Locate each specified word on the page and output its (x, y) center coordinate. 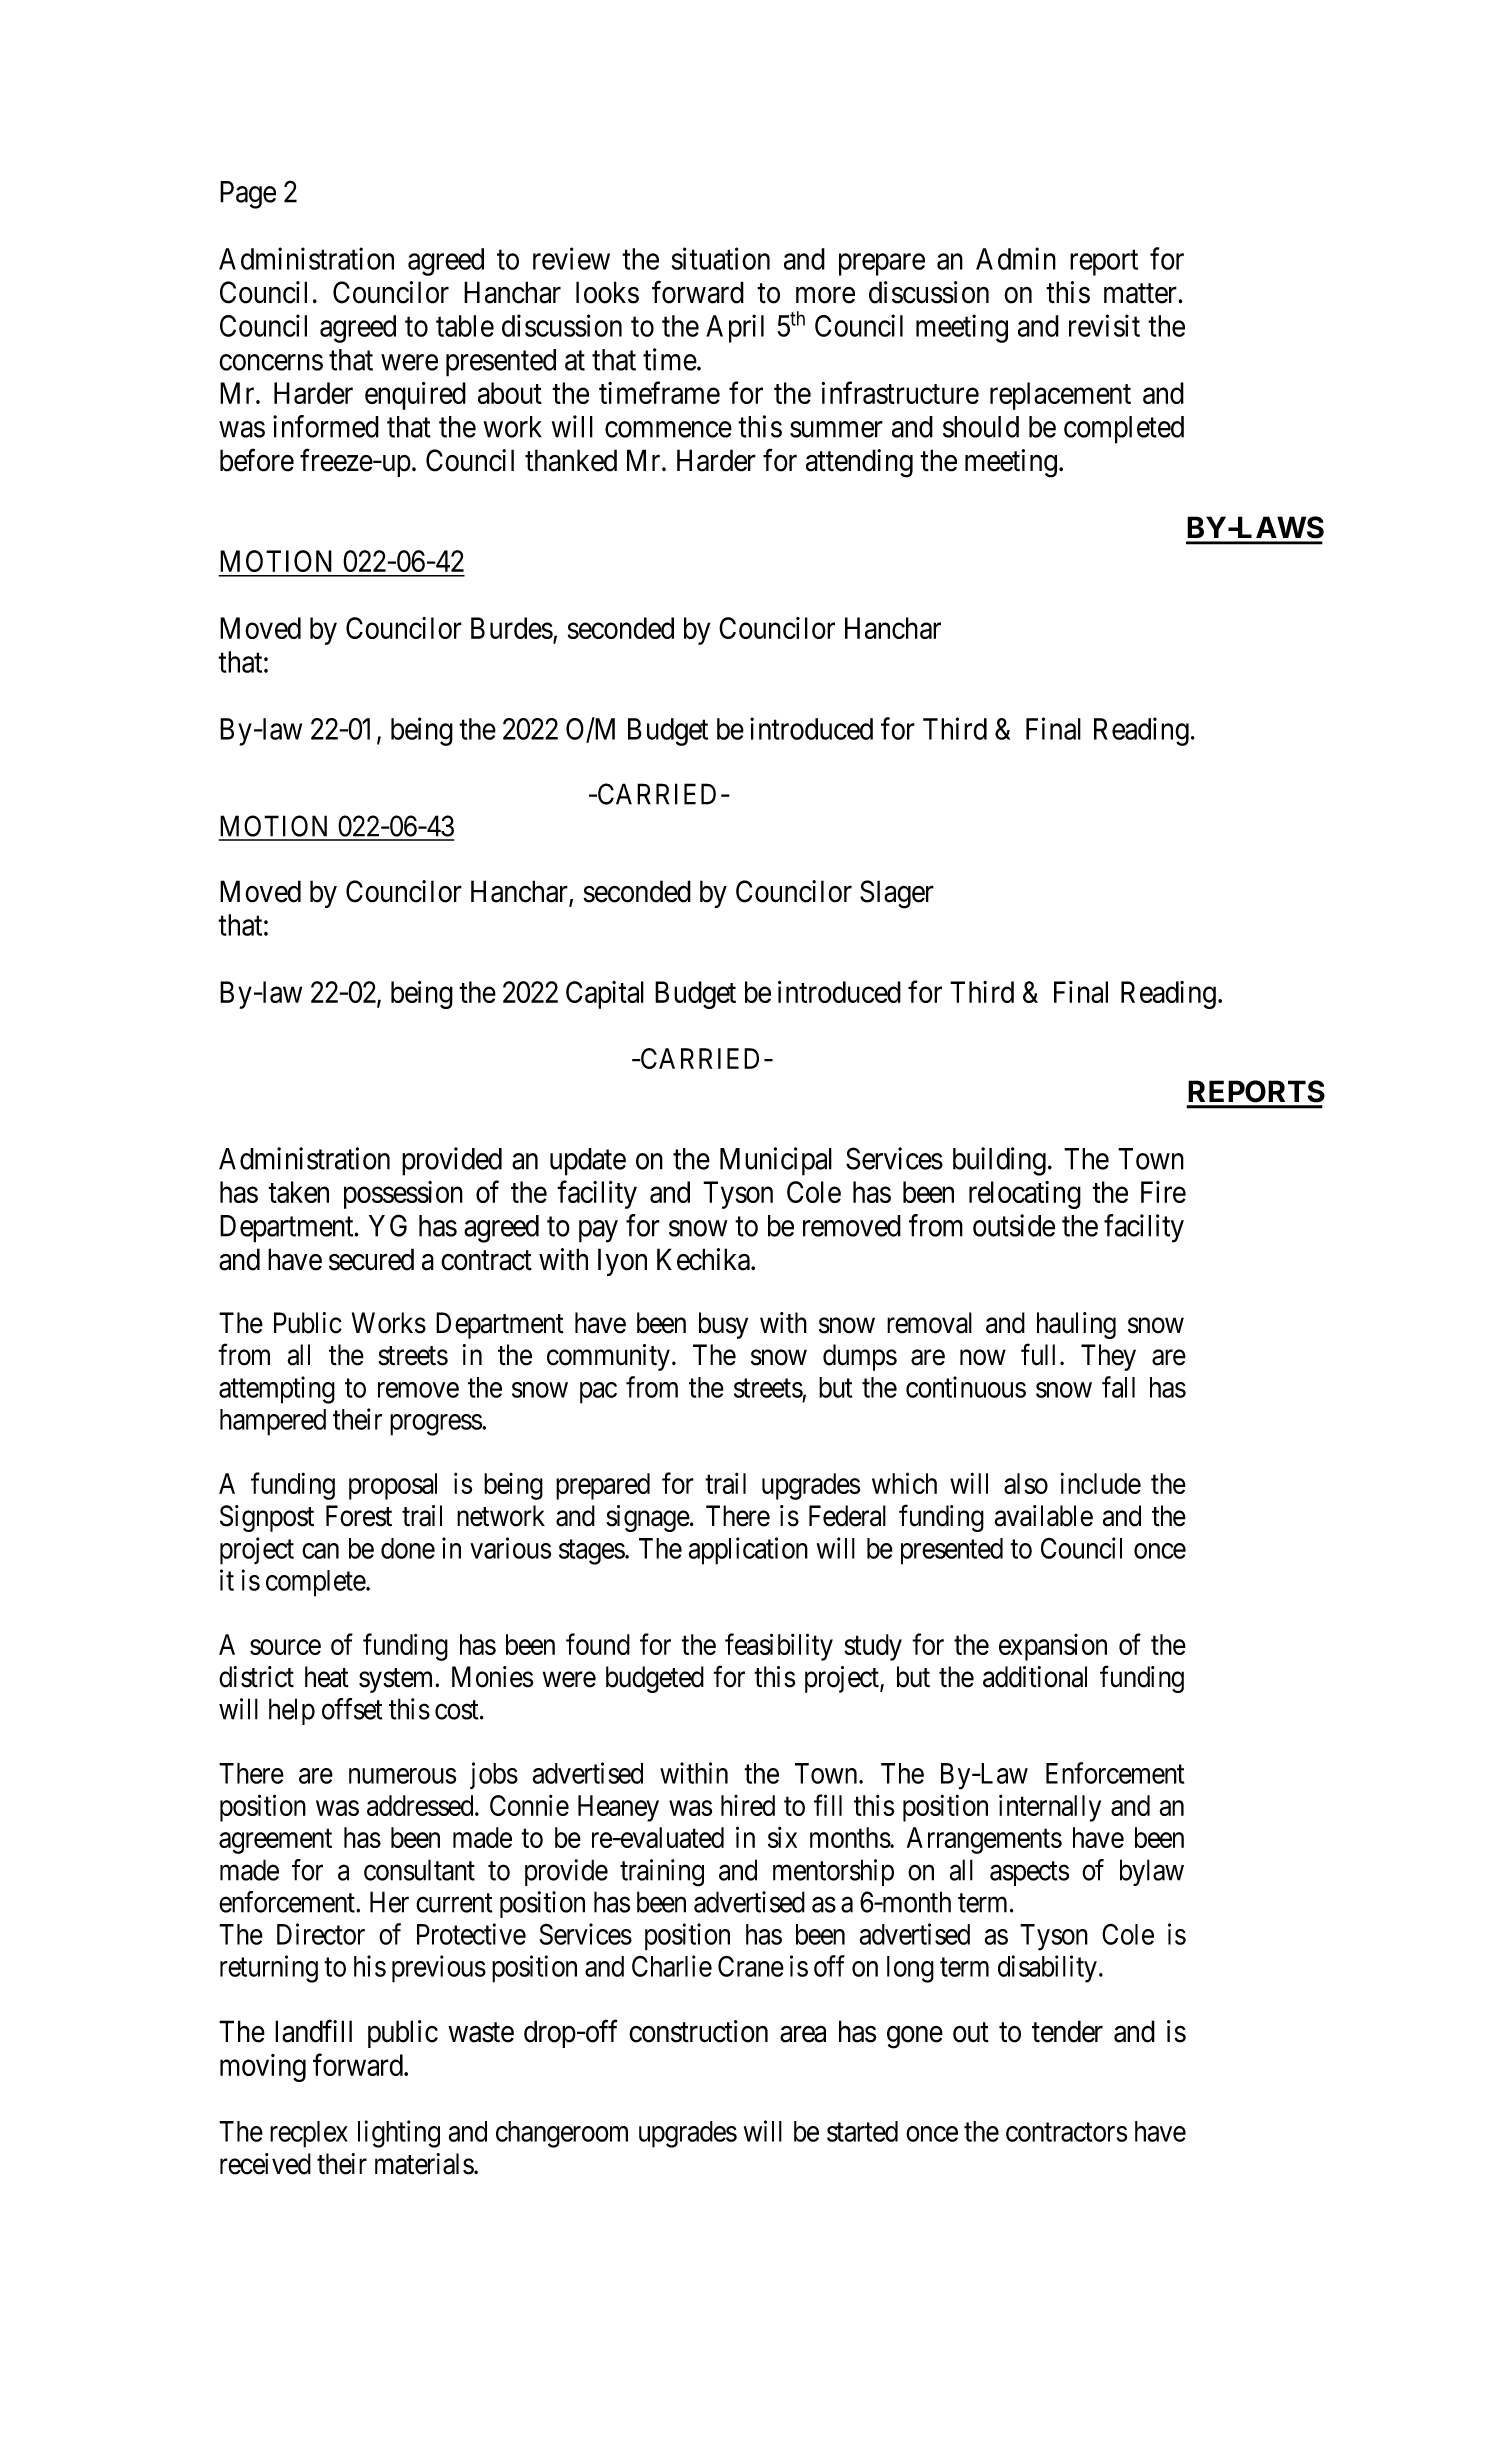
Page (248, 195)
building (999, 1161)
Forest (359, 1516)
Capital (605, 995)
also (1026, 1483)
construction (698, 2031)
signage (648, 1518)
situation (721, 258)
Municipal (776, 1161)
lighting (399, 2134)
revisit (1104, 325)
